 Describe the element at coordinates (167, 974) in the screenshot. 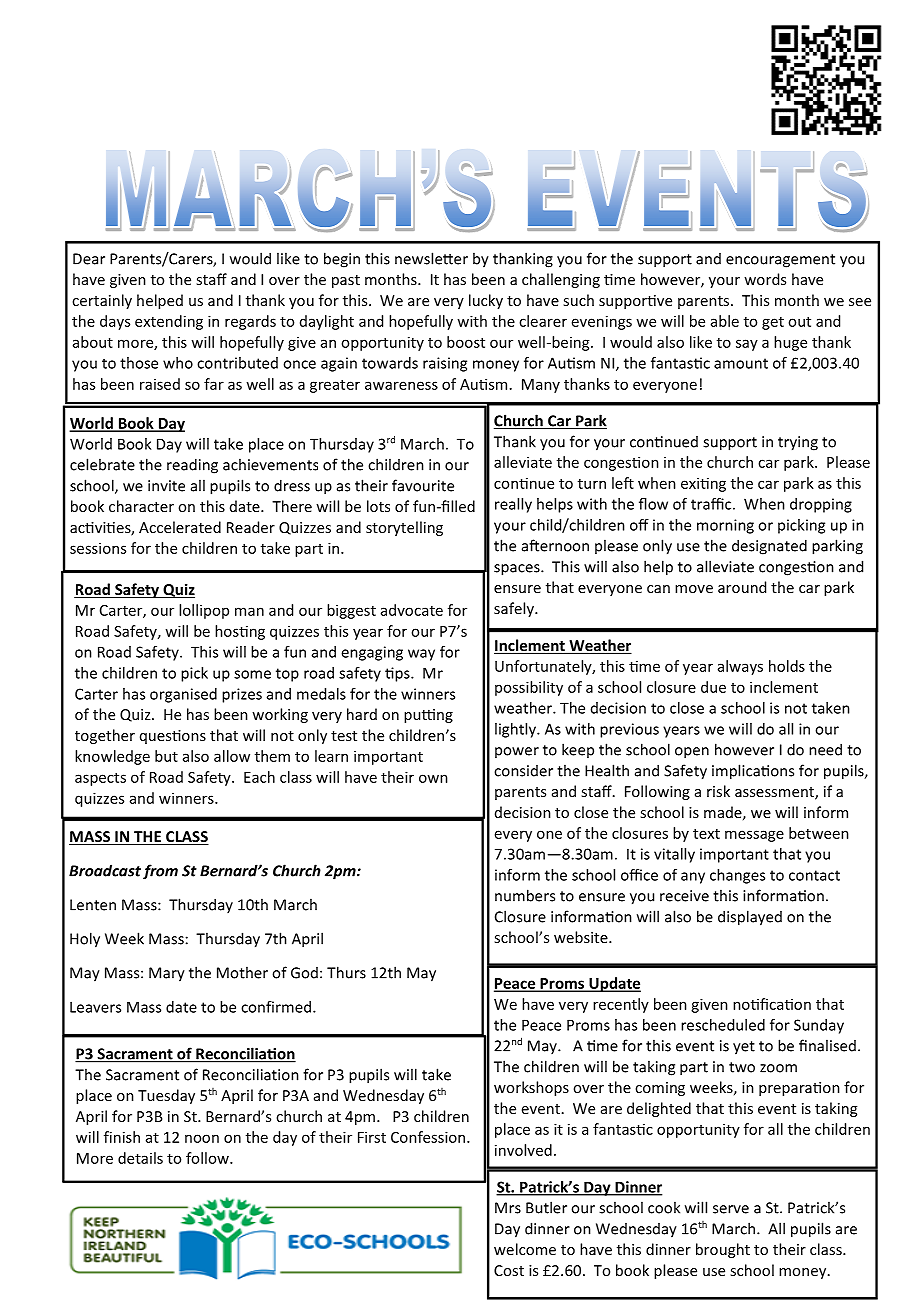

I see `Mary` at that location.
